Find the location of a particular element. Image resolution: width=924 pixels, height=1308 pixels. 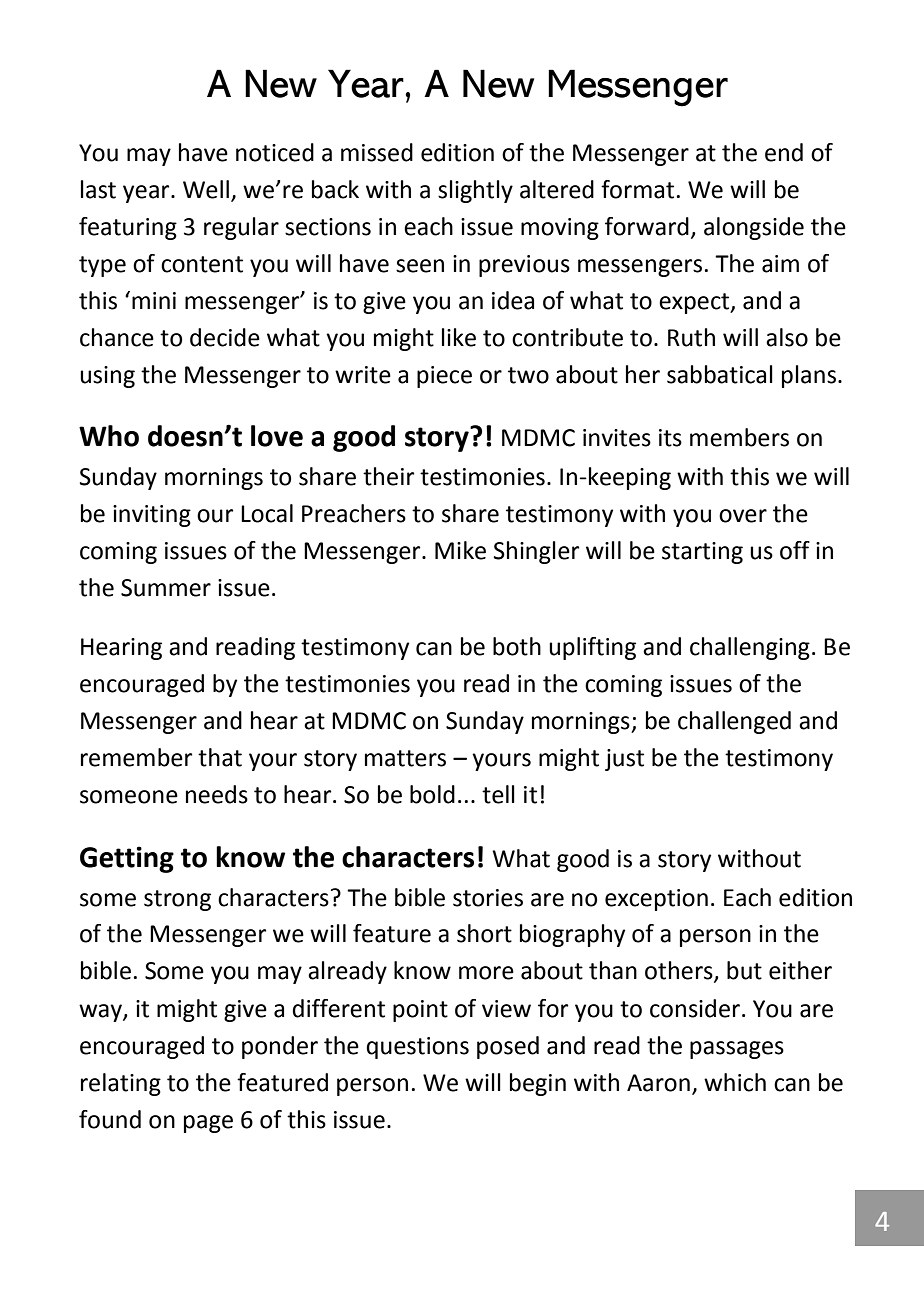

stories is located at coordinates (488, 898).
